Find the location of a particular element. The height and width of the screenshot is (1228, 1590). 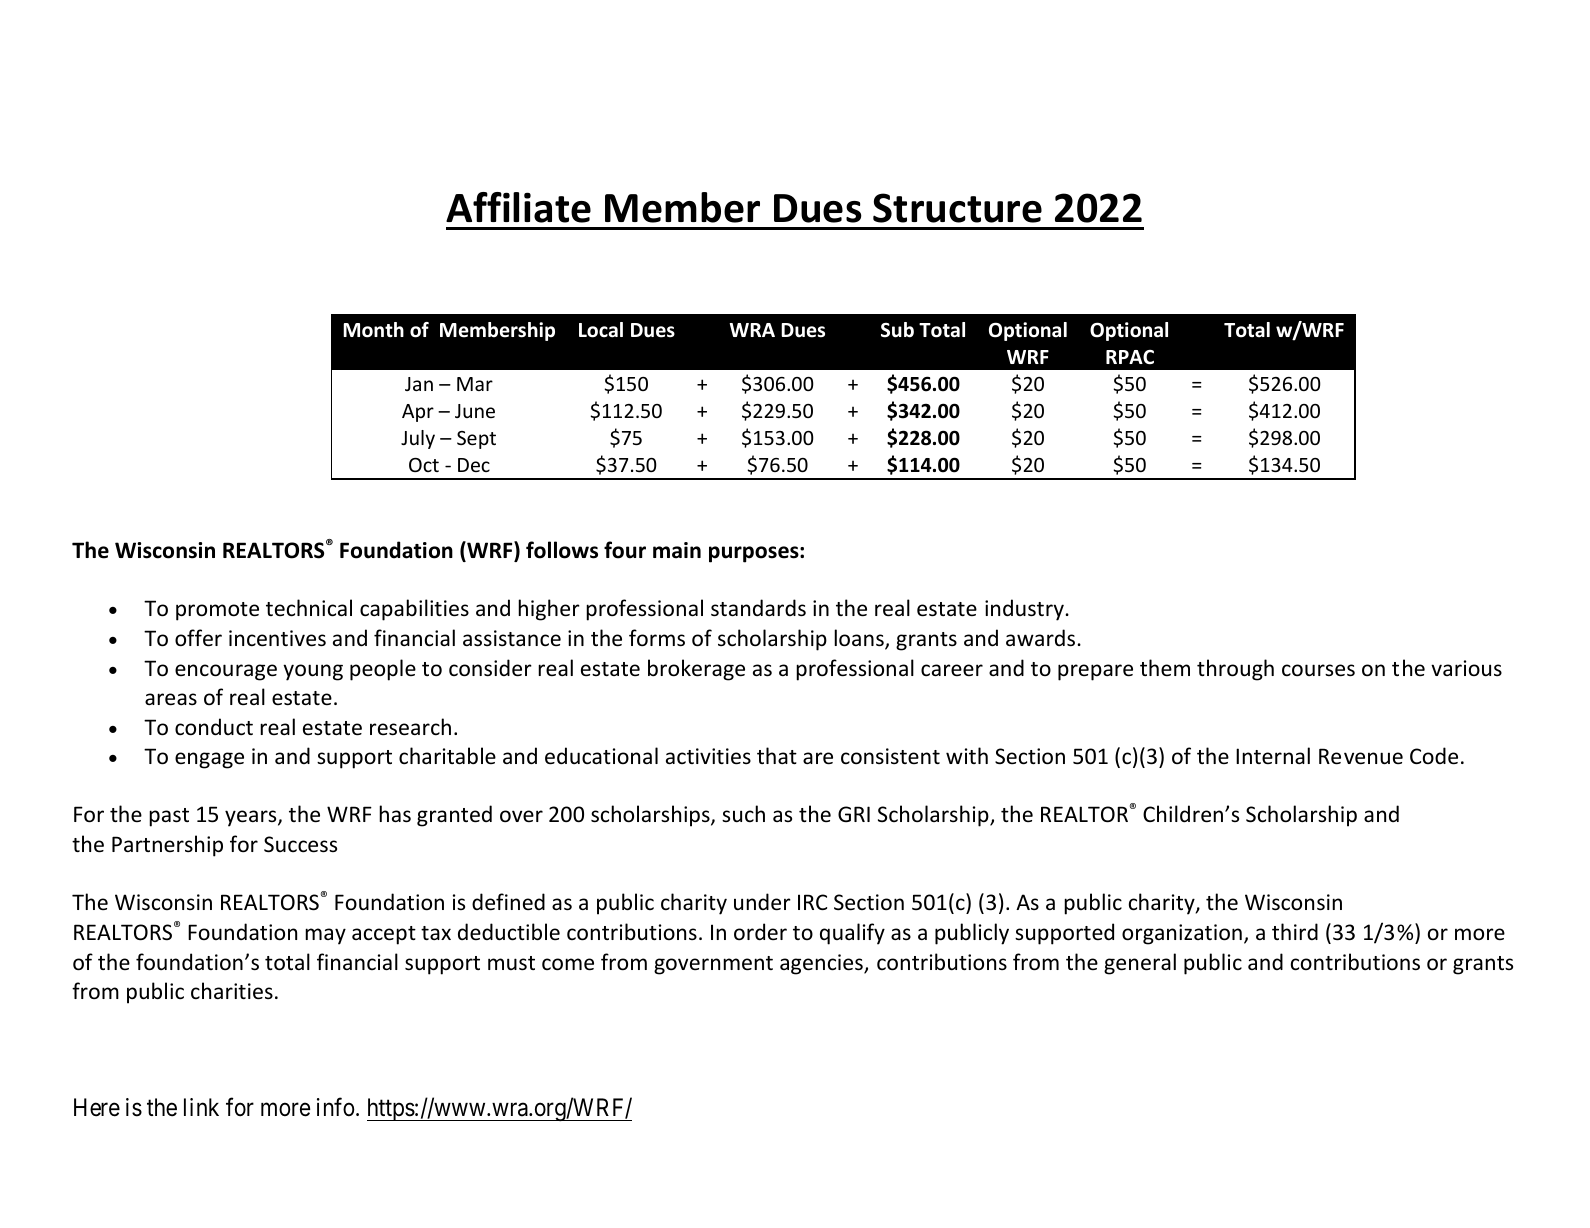

third is located at coordinates (1295, 931).
